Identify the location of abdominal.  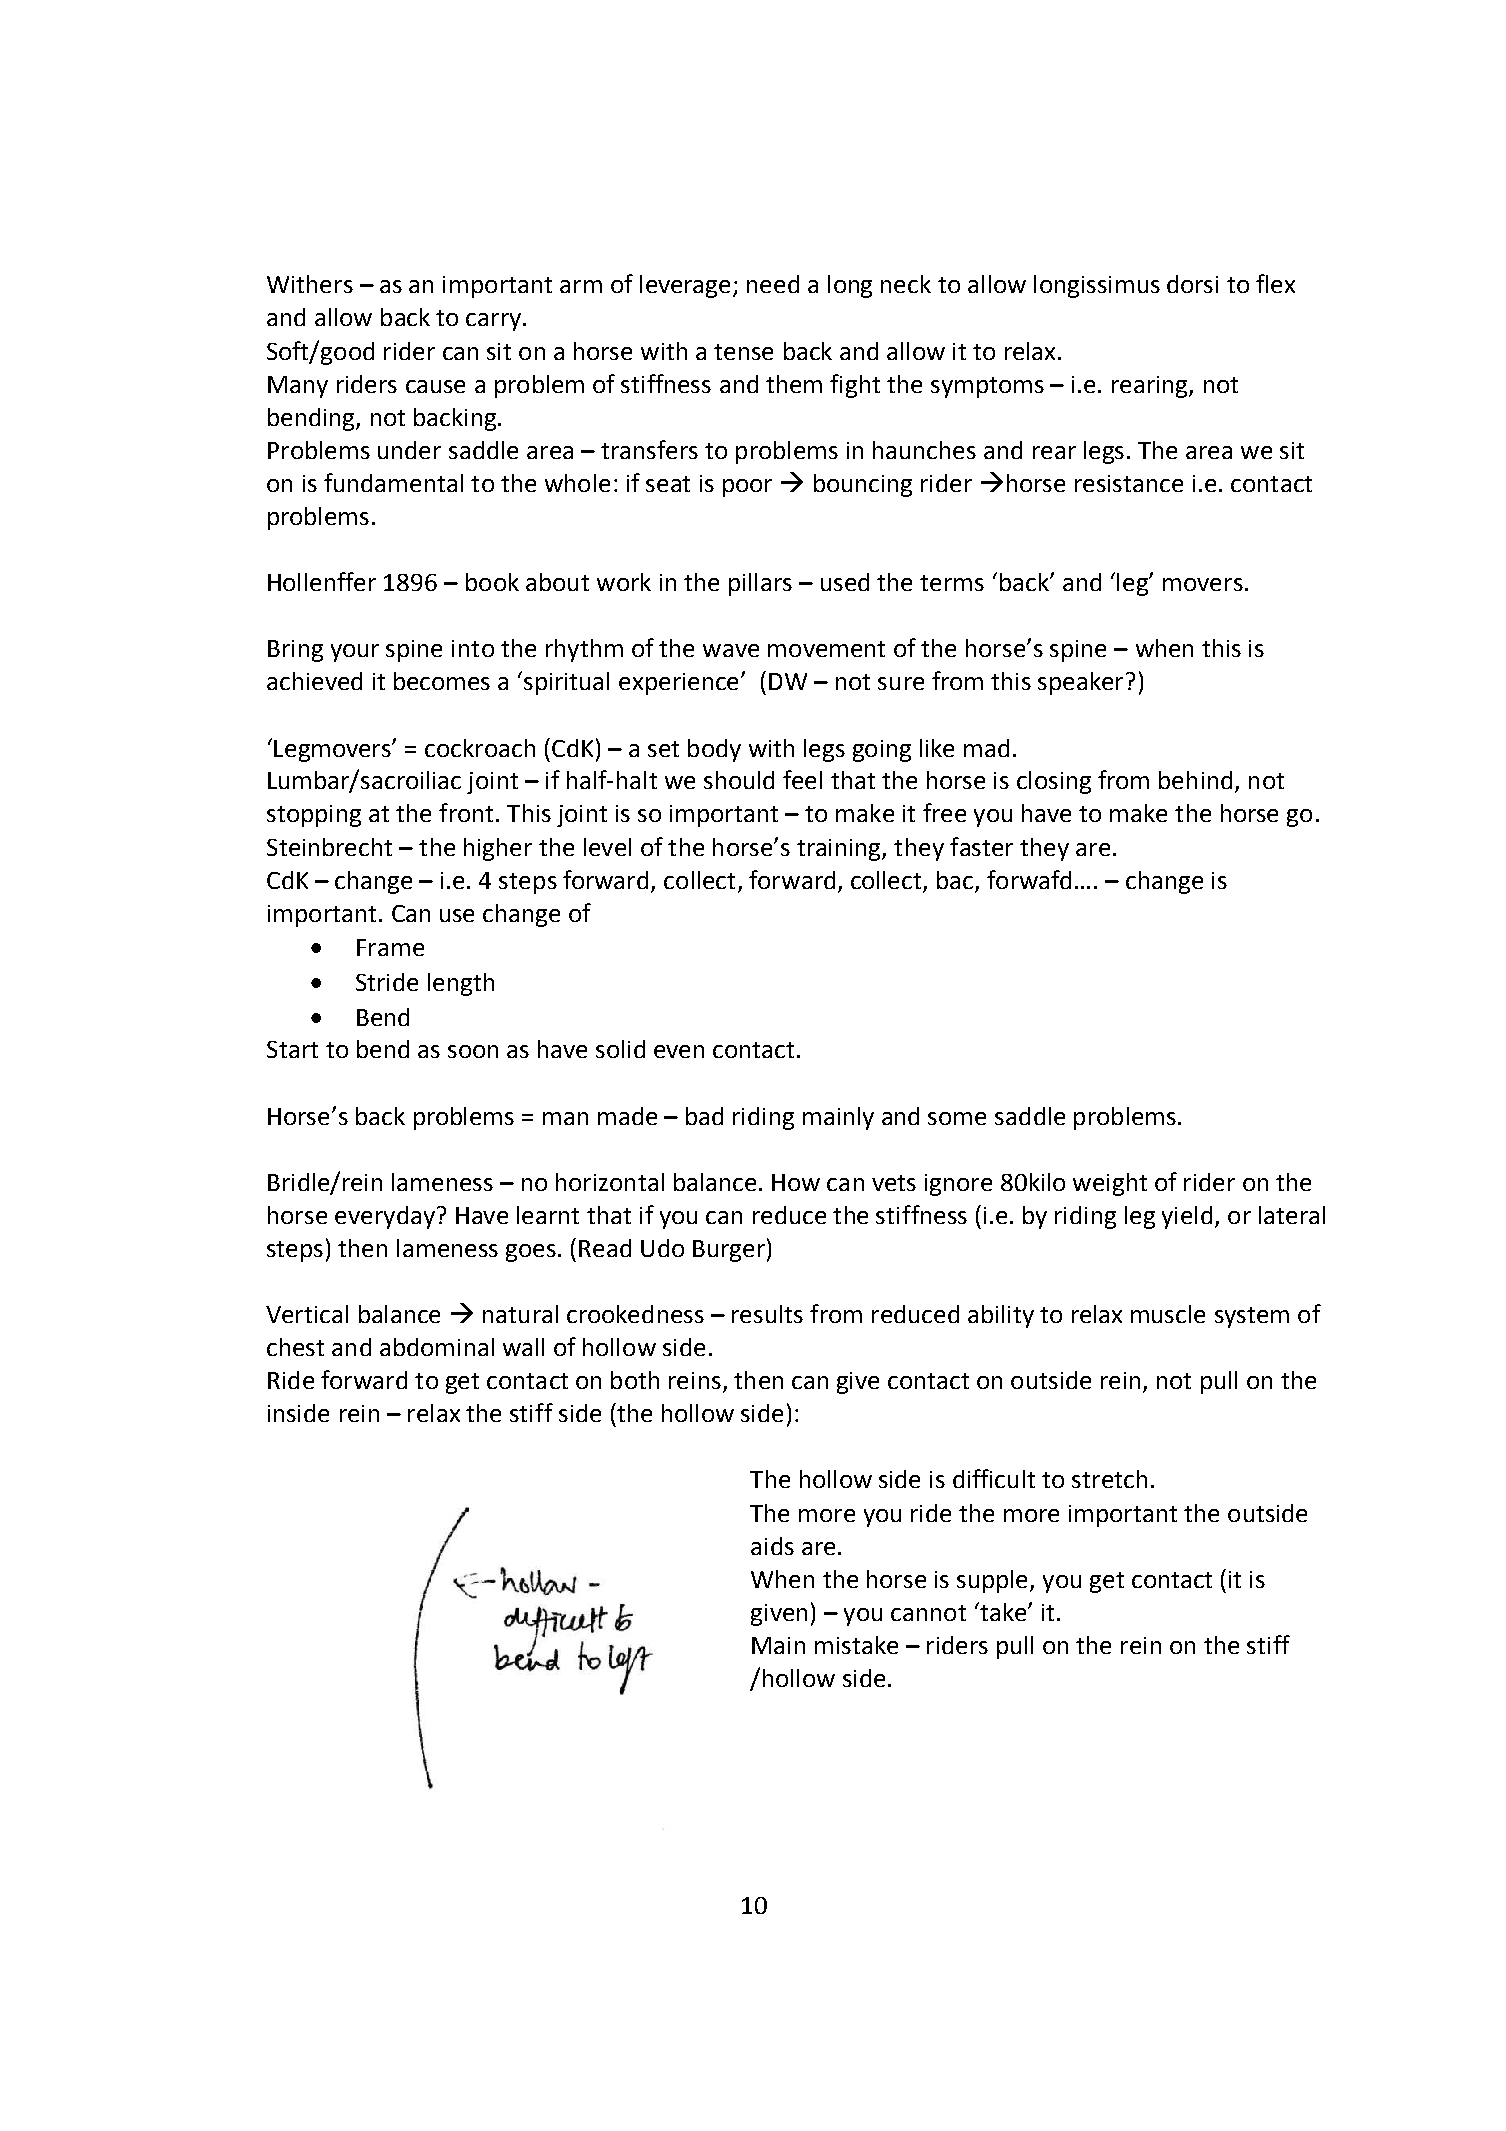
(437, 1347).
